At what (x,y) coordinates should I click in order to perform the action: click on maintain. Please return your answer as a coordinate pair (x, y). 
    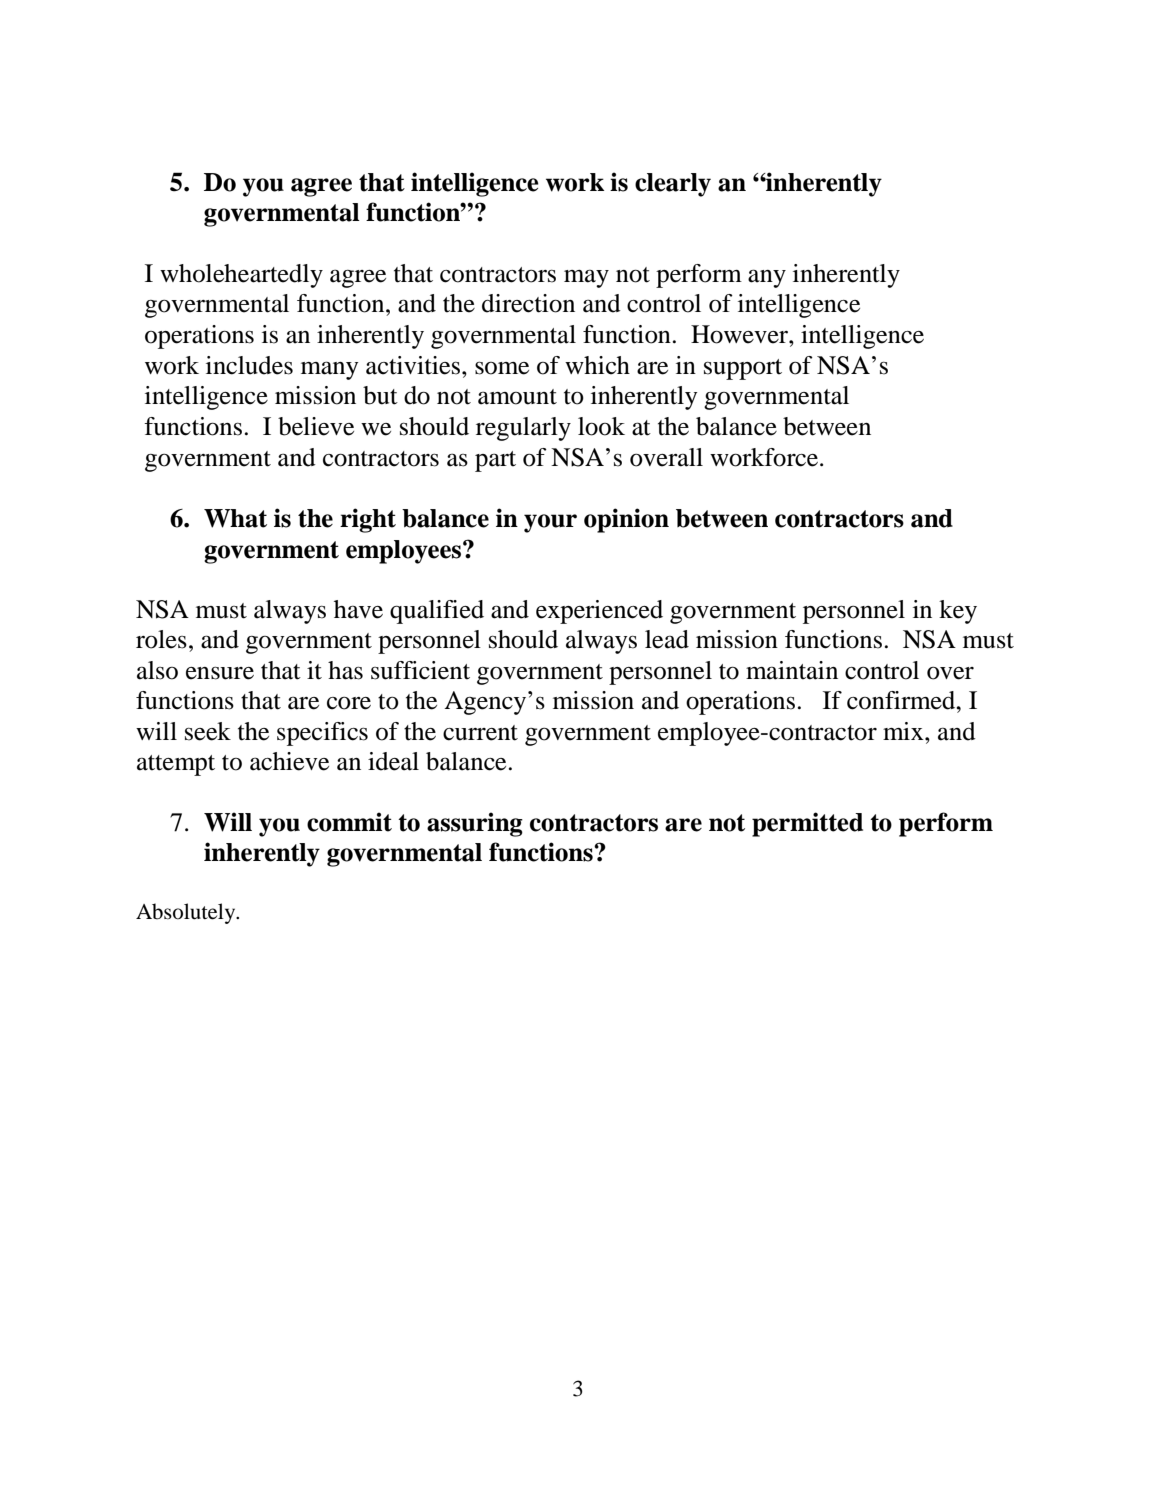
    Looking at the image, I should click on (792, 670).
